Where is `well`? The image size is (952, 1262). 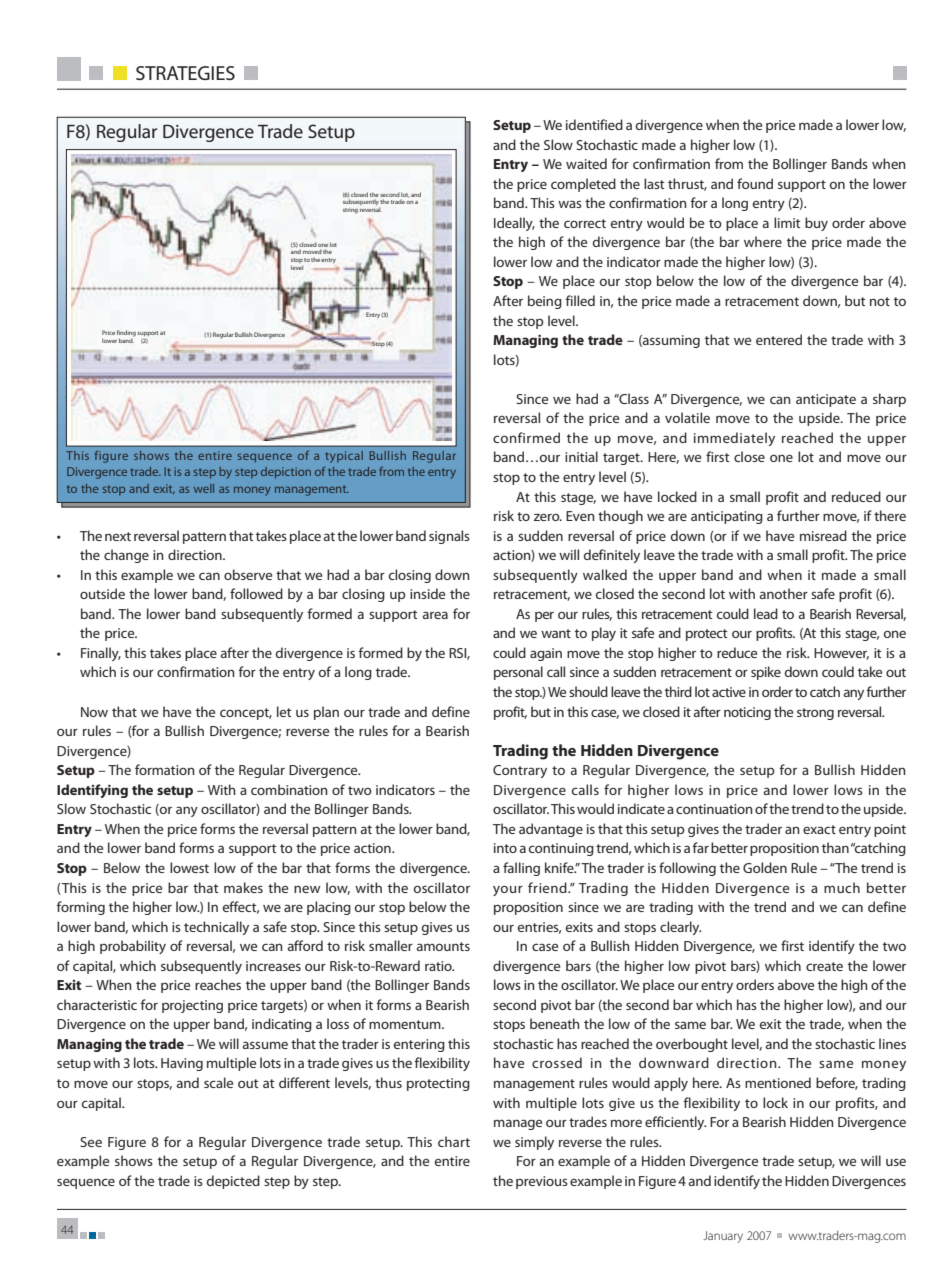
well is located at coordinates (204, 488).
